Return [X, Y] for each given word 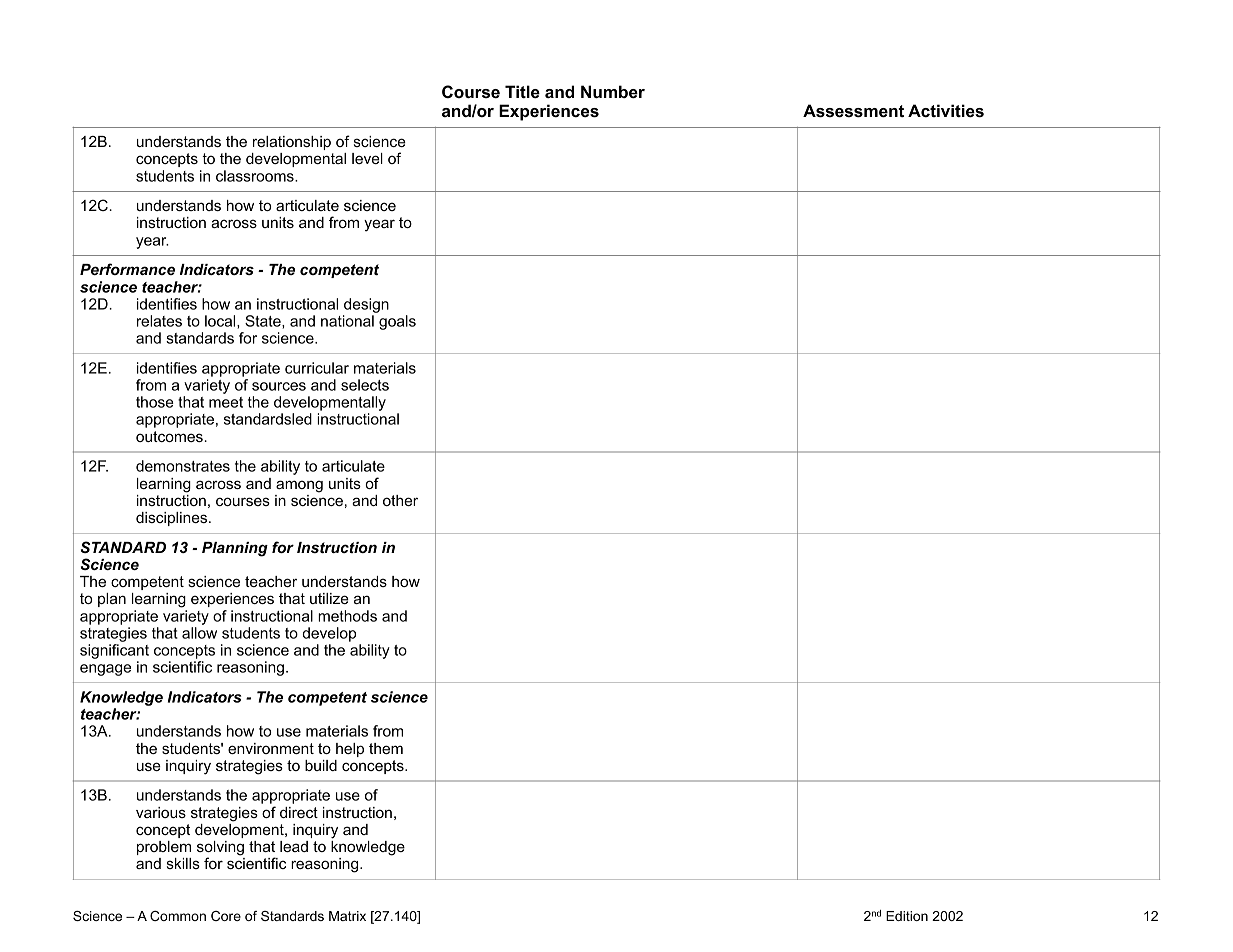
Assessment [853, 110]
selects [365, 385]
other [400, 500]
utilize [329, 598]
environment [271, 748]
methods [347, 616]
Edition [907, 916]
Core [226, 916]
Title [522, 91]
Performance [127, 269]
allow [199, 633]
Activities [946, 110]
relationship [292, 143]
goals [397, 322]
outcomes [170, 436]
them [386, 748]
